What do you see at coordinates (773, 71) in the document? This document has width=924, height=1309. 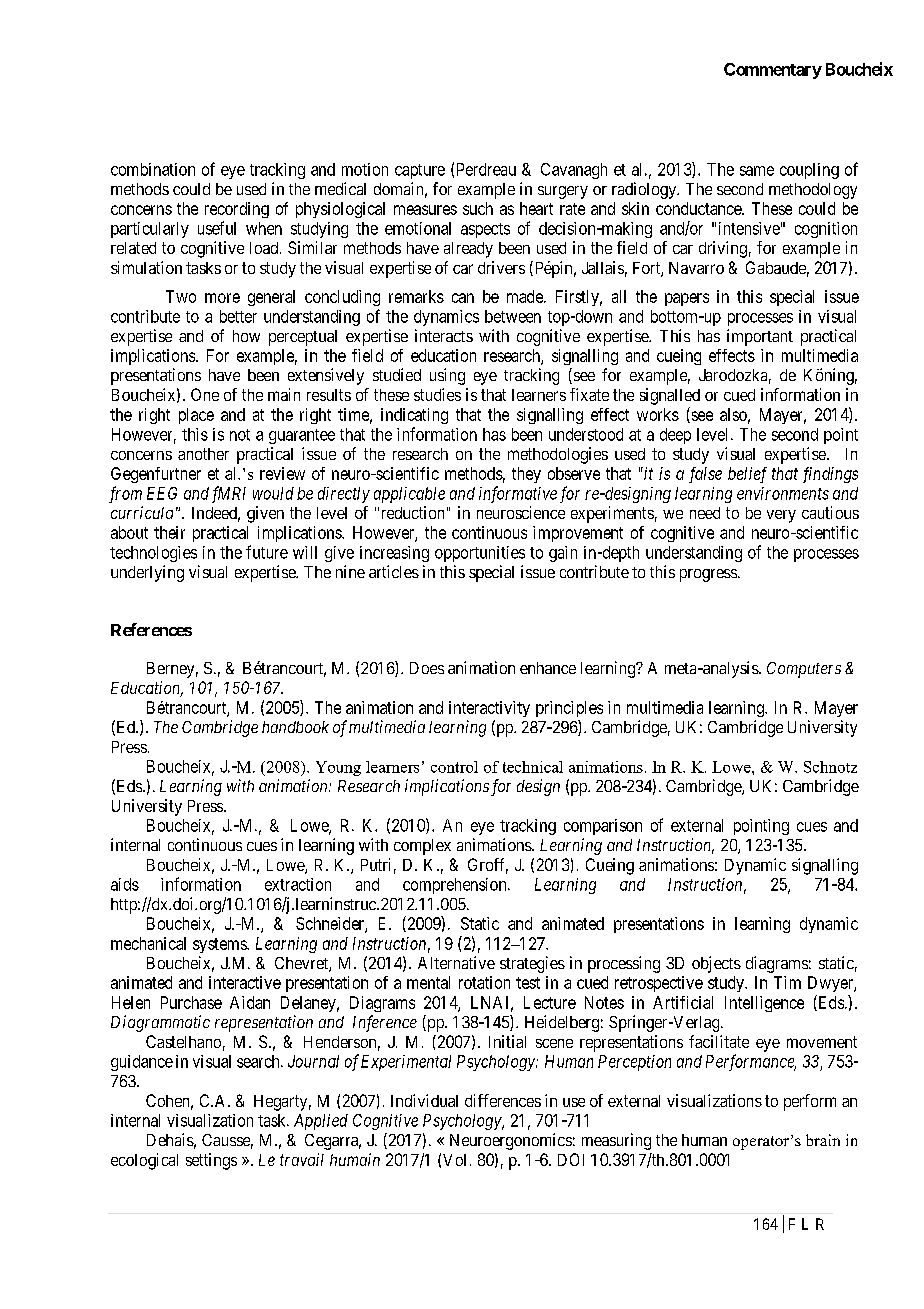 I see `Commentary` at bounding box center [773, 71].
